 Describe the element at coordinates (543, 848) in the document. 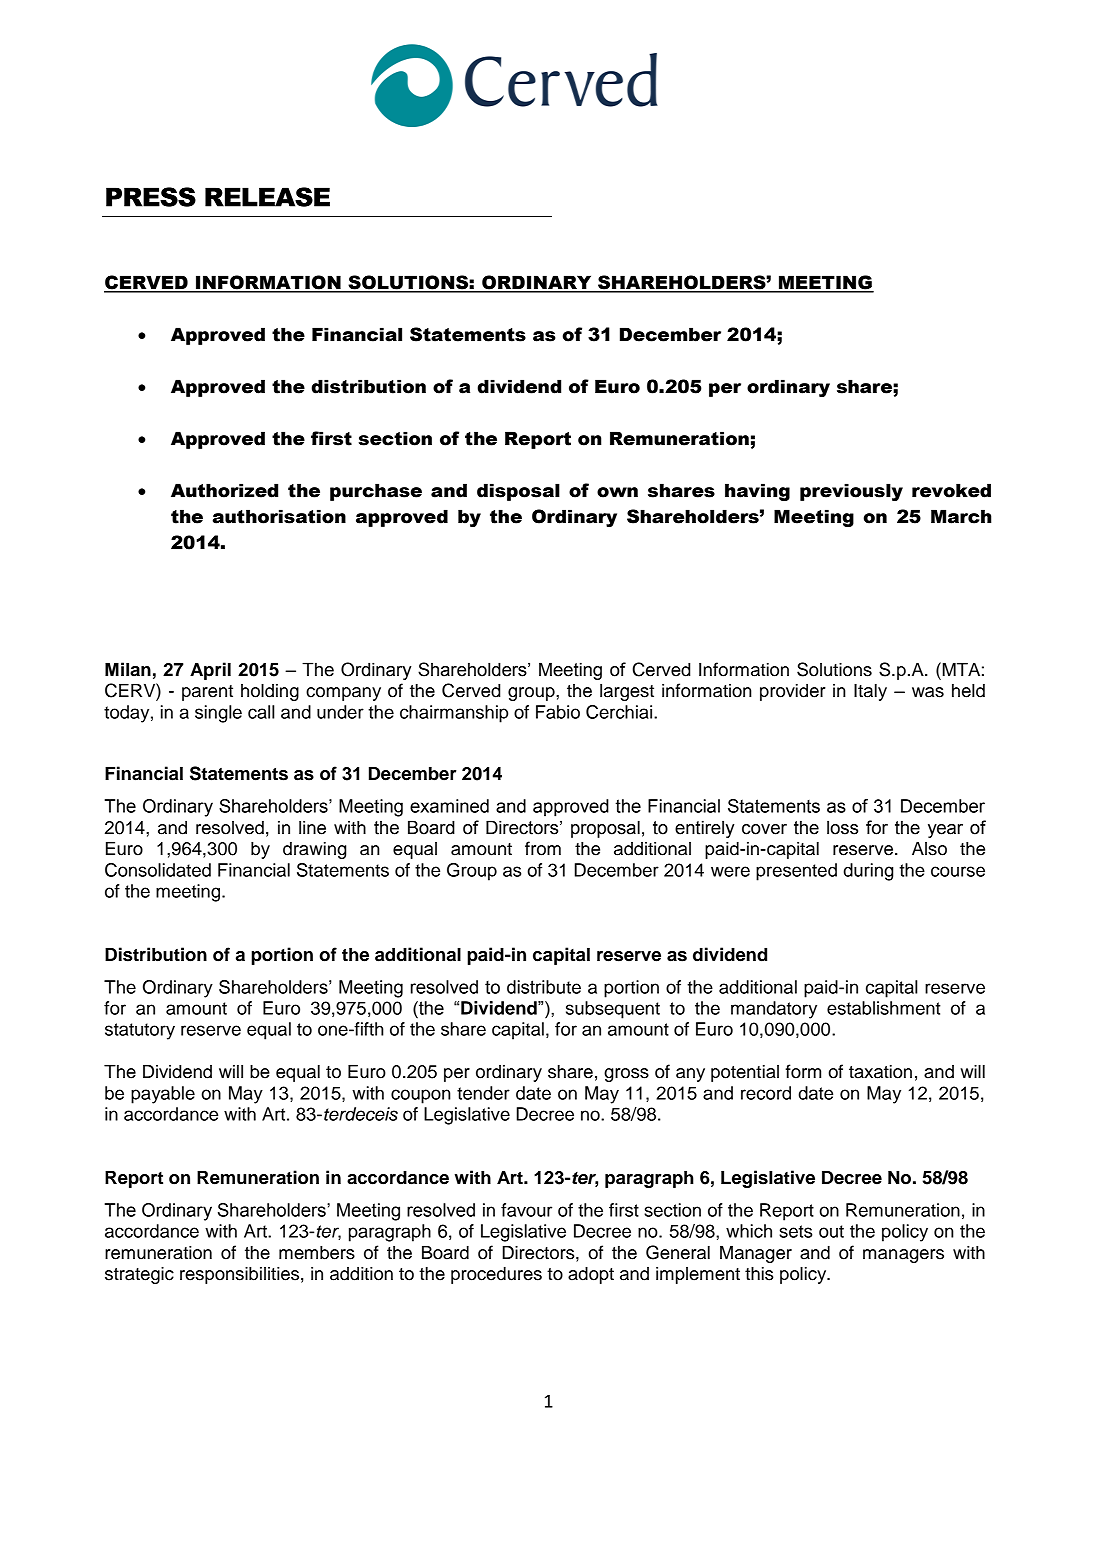

I see `from` at that location.
